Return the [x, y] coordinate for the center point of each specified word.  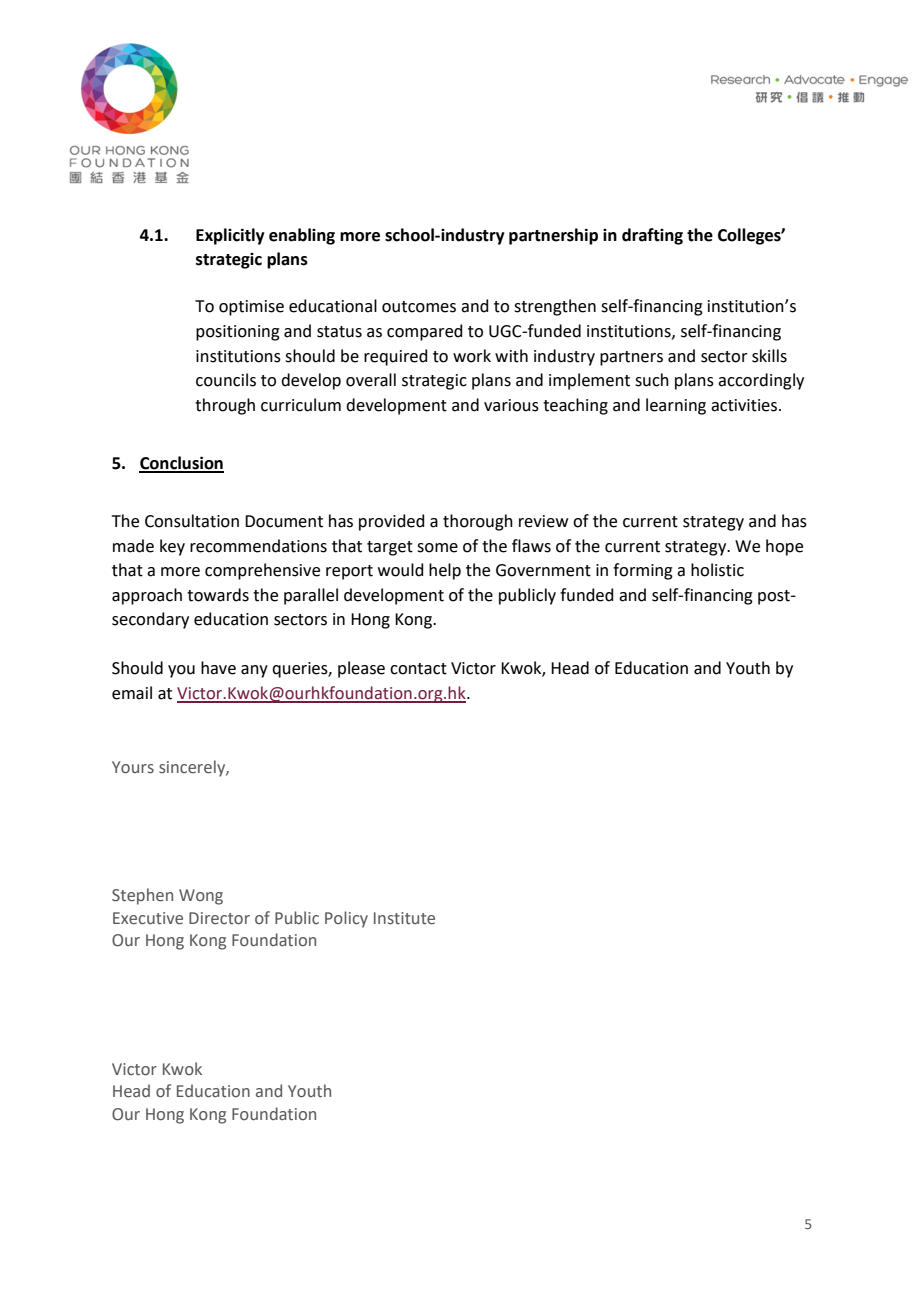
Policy [346, 919]
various [511, 405]
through [225, 406]
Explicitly [230, 236]
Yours [133, 767]
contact [418, 669]
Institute [404, 918]
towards [218, 595]
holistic [717, 570]
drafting [652, 236]
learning [676, 406]
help [445, 571]
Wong [201, 897]
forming [643, 571]
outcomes [419, 307]
